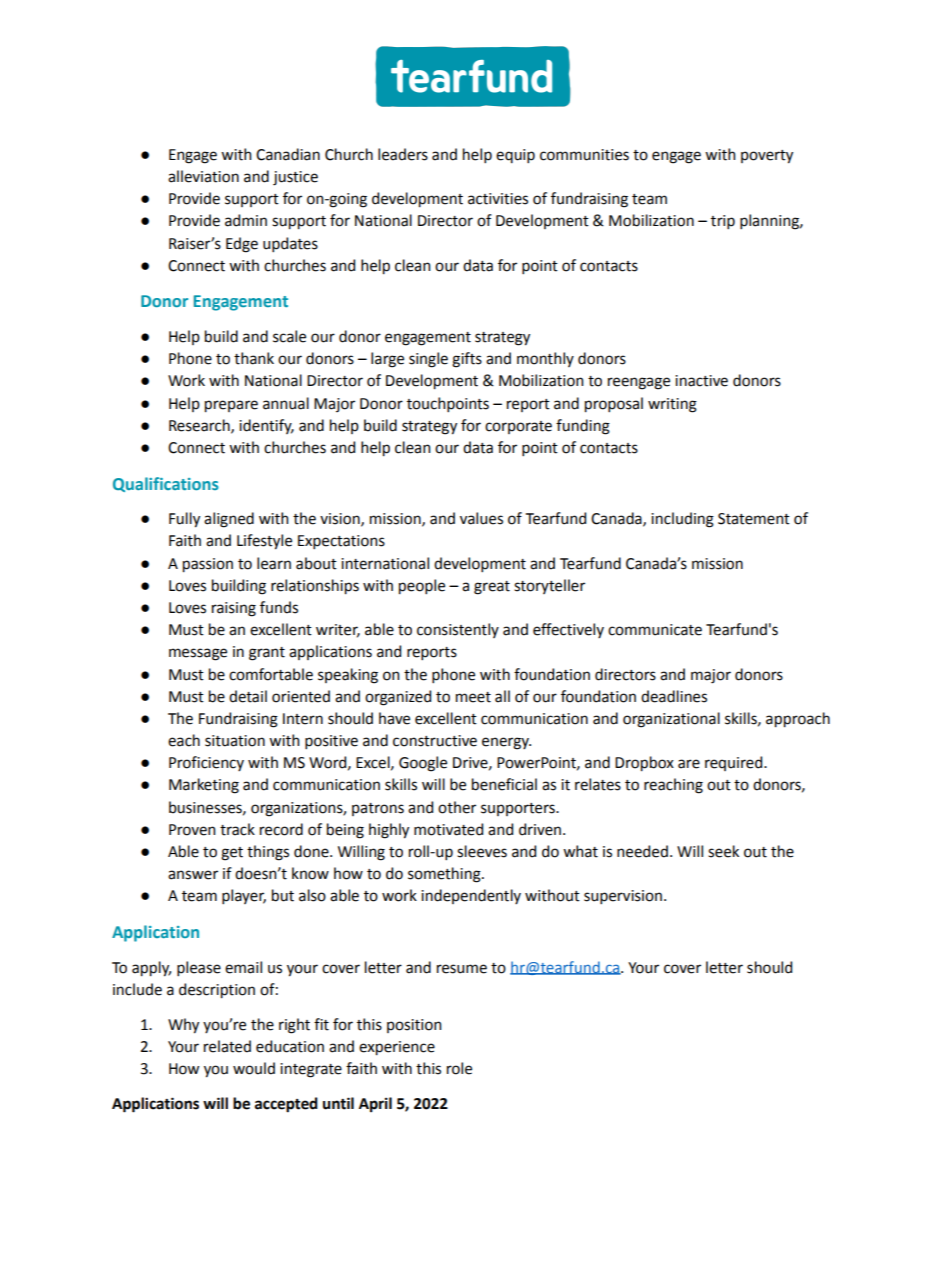 Image resolution: width=952 pixels, height=1272 pixels. Describe the element at coordinates (735, 763) in the screenshot. I see `required` at that location.
